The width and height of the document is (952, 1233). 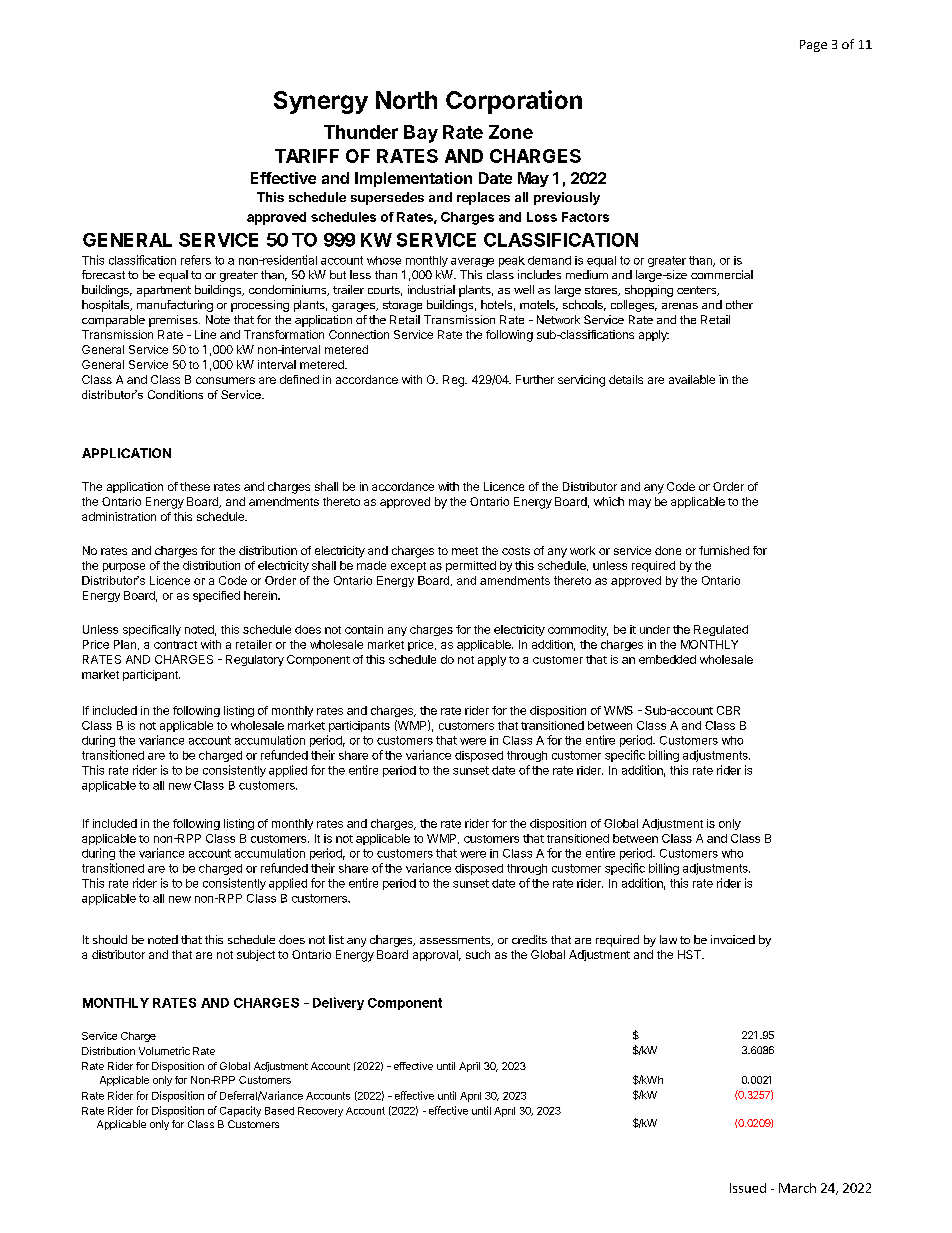 What do you see at coordinates (692, 379) in the document?
I see `available` at bounding box center [692, 379].
